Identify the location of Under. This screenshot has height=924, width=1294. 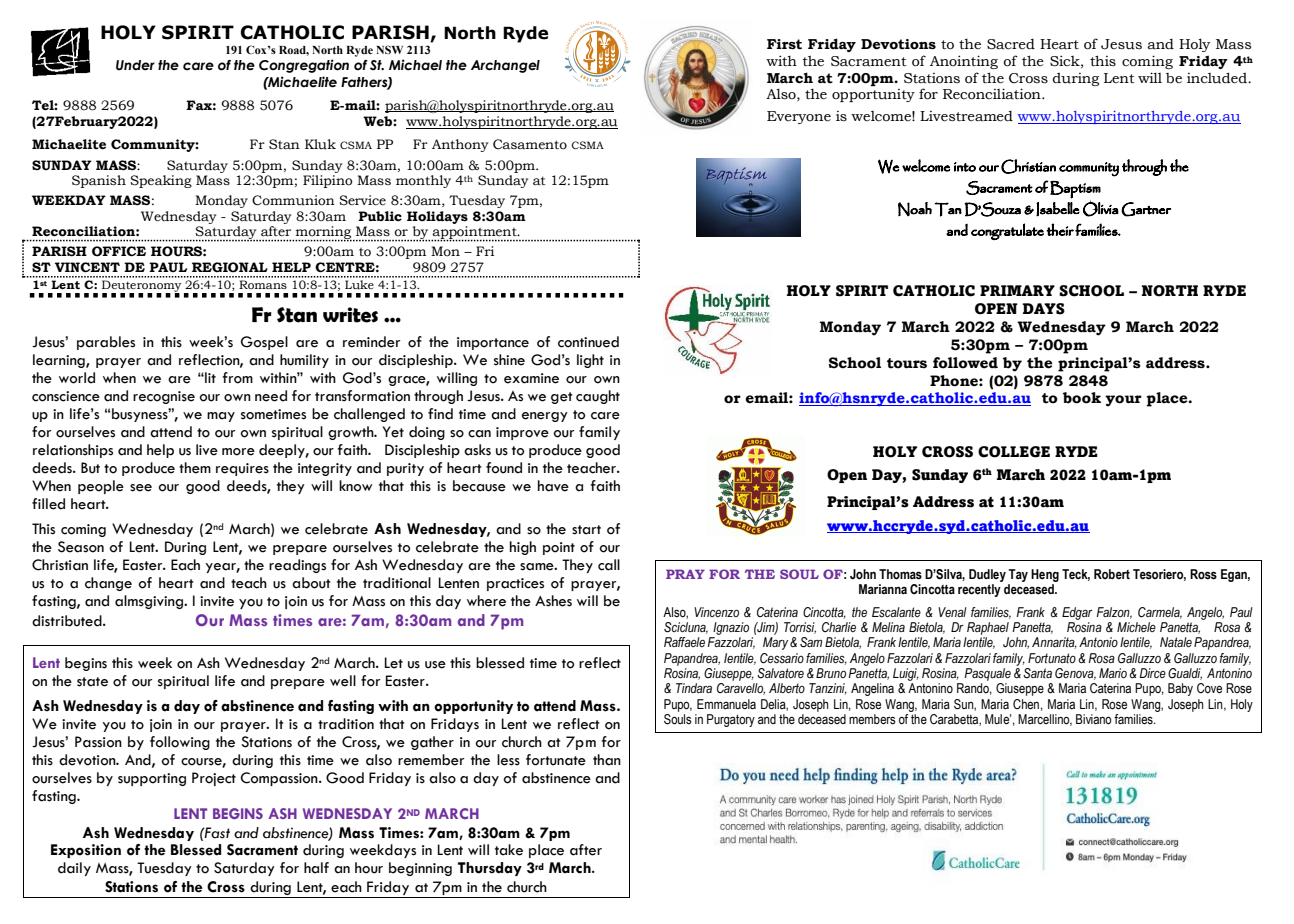
(135, 65).
